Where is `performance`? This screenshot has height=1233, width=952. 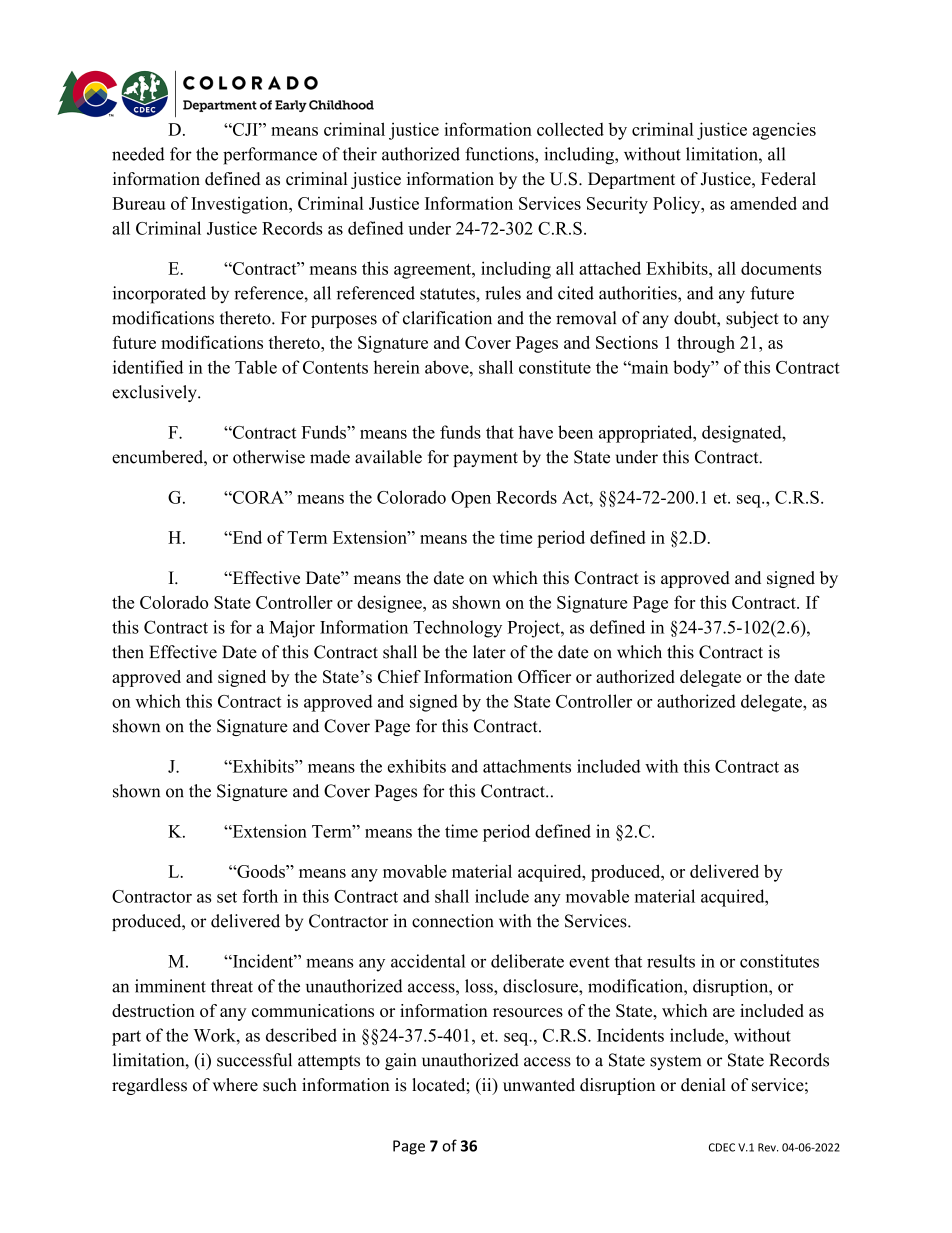 performance is located at coordinates (270, 156).
